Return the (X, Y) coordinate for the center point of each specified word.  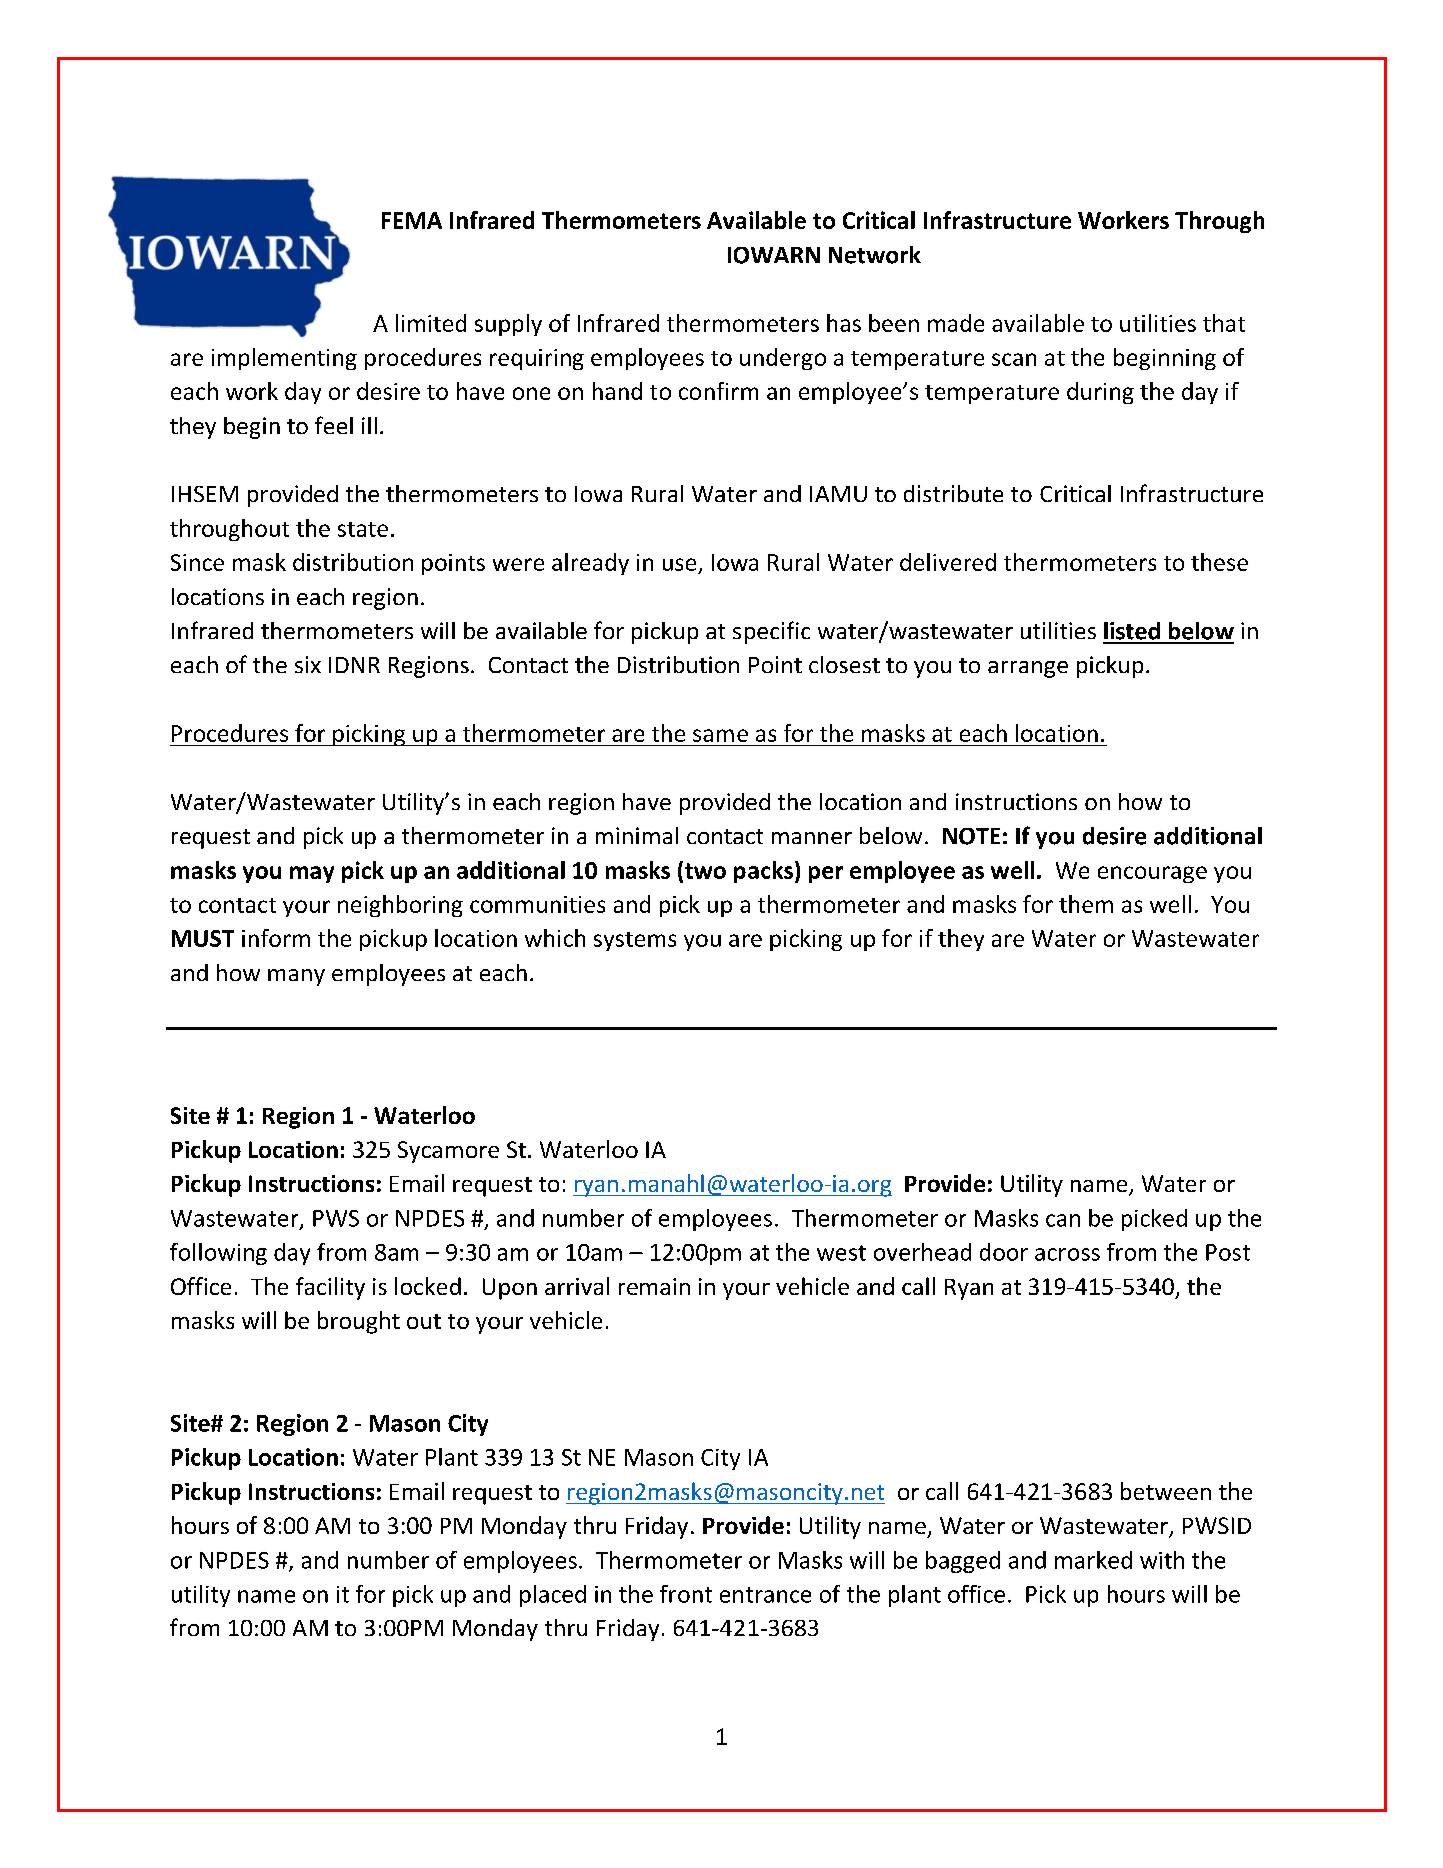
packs (763, 872)
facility (330, 1288)
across (1067, 1254)
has (844, 323)
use (679, 564)
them (1086, 904)
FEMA (412, 220)
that (1224, 323)
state (363, 529)
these (1219, 562)
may (312, 874)
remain (654, 1286)
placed (553, 1596)
